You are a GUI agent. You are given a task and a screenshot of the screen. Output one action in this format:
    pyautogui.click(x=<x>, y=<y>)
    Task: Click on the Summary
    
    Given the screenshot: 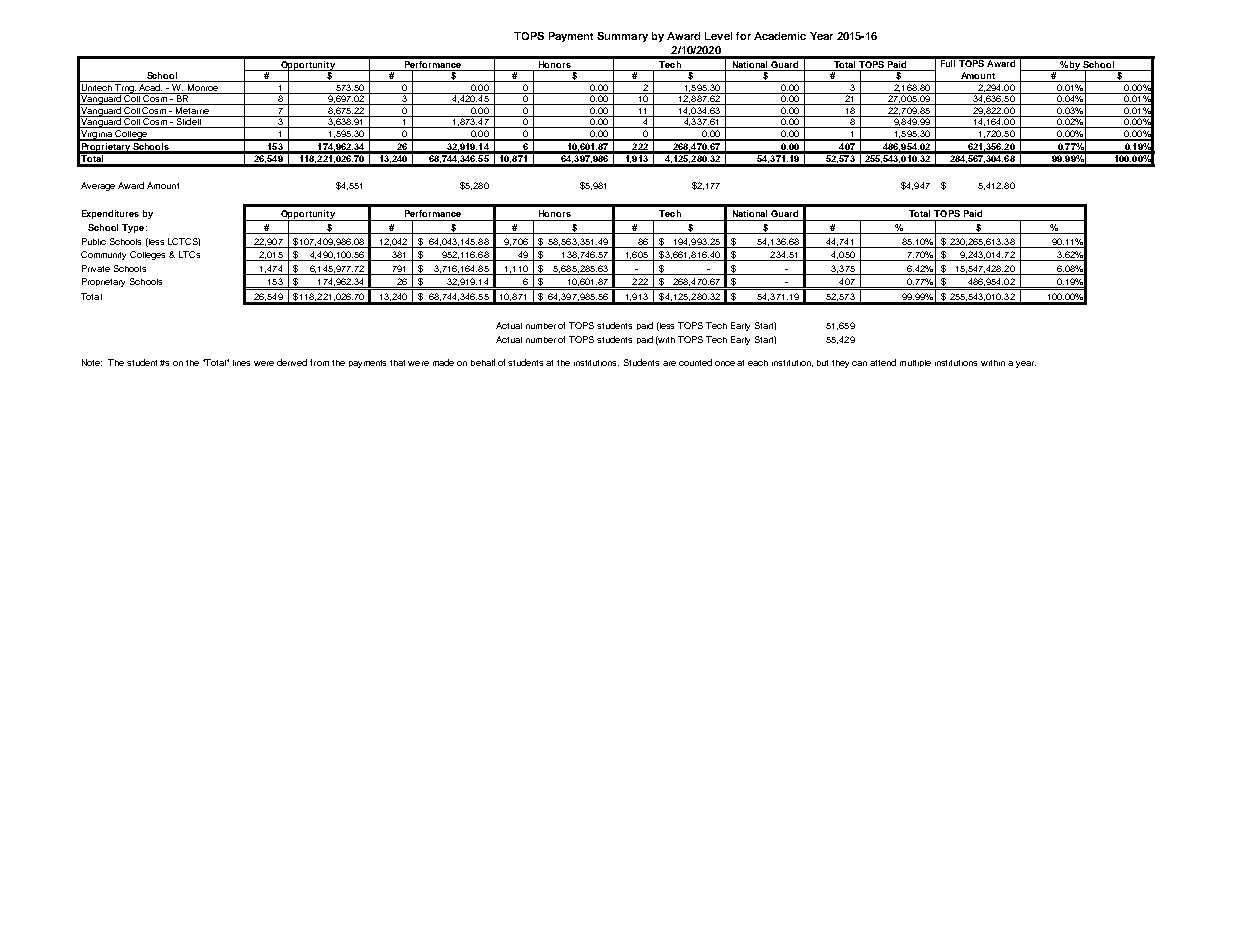 What is the action you would take?
    pyautogui.click(x=622, y=37)
